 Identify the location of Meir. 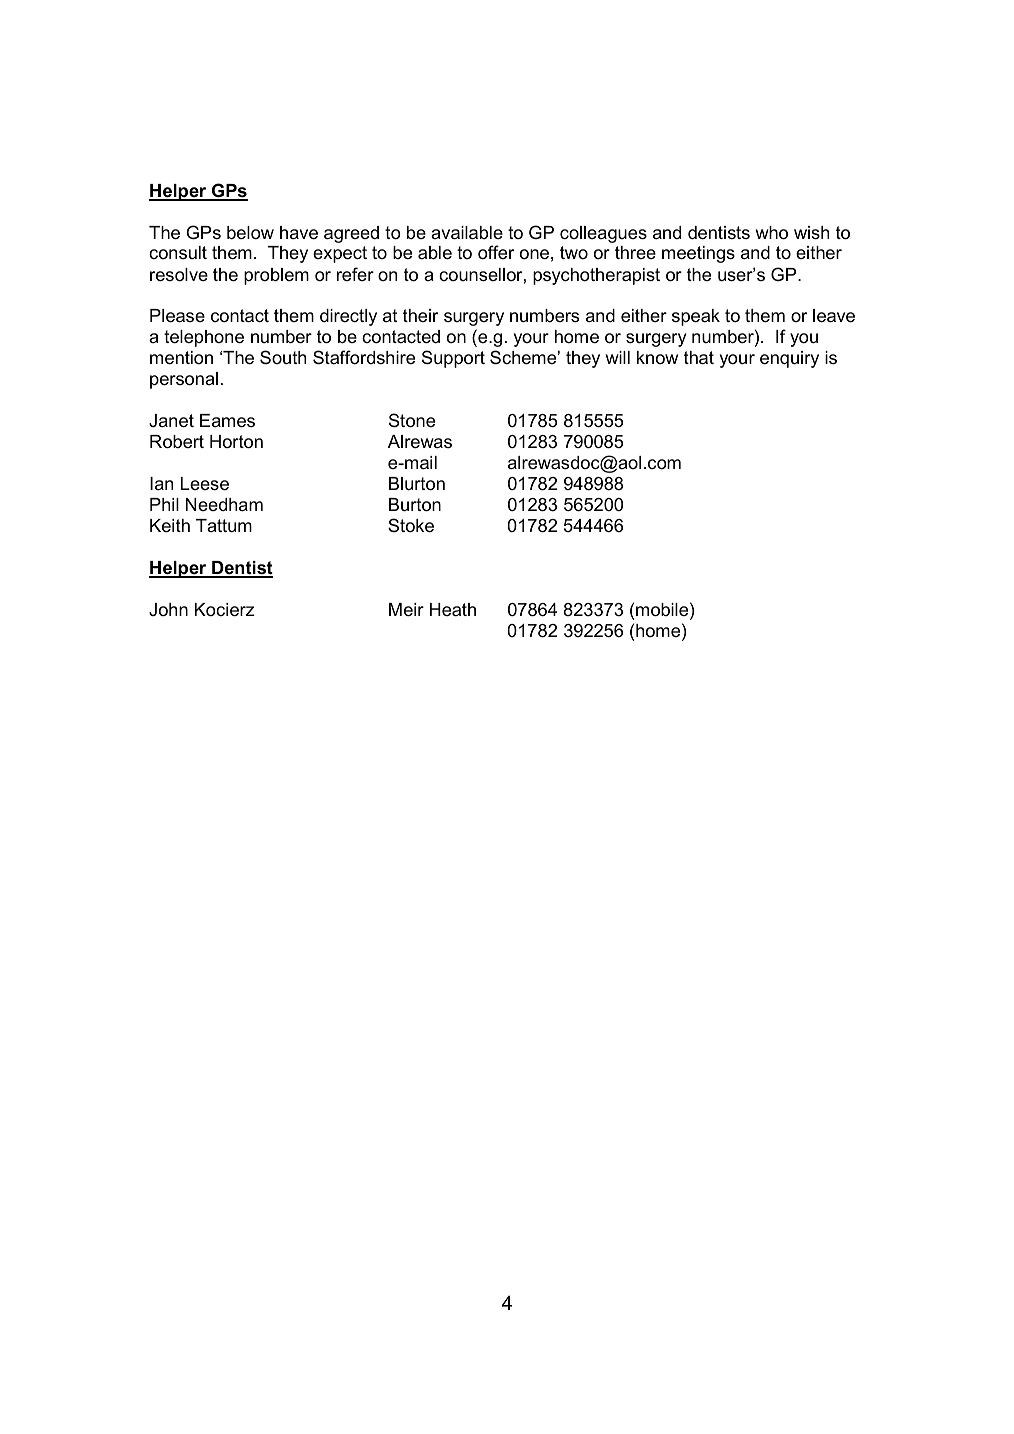
(406, 610).
